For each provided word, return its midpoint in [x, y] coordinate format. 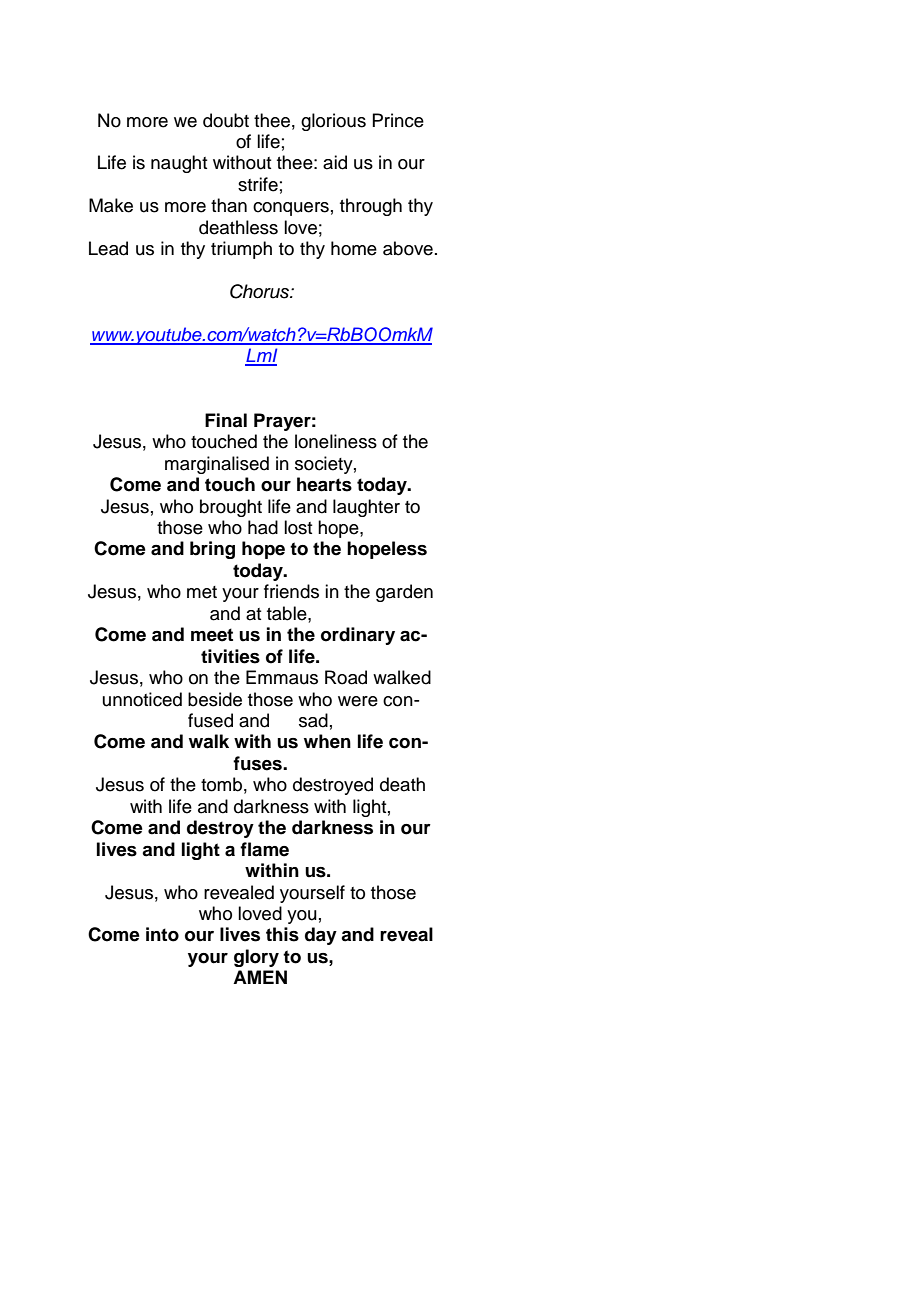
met [202, 592]
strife [258, 184]
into [162, 934]
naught [179, 164]
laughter [366, 508]
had [263, 527]
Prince [398, 120]
